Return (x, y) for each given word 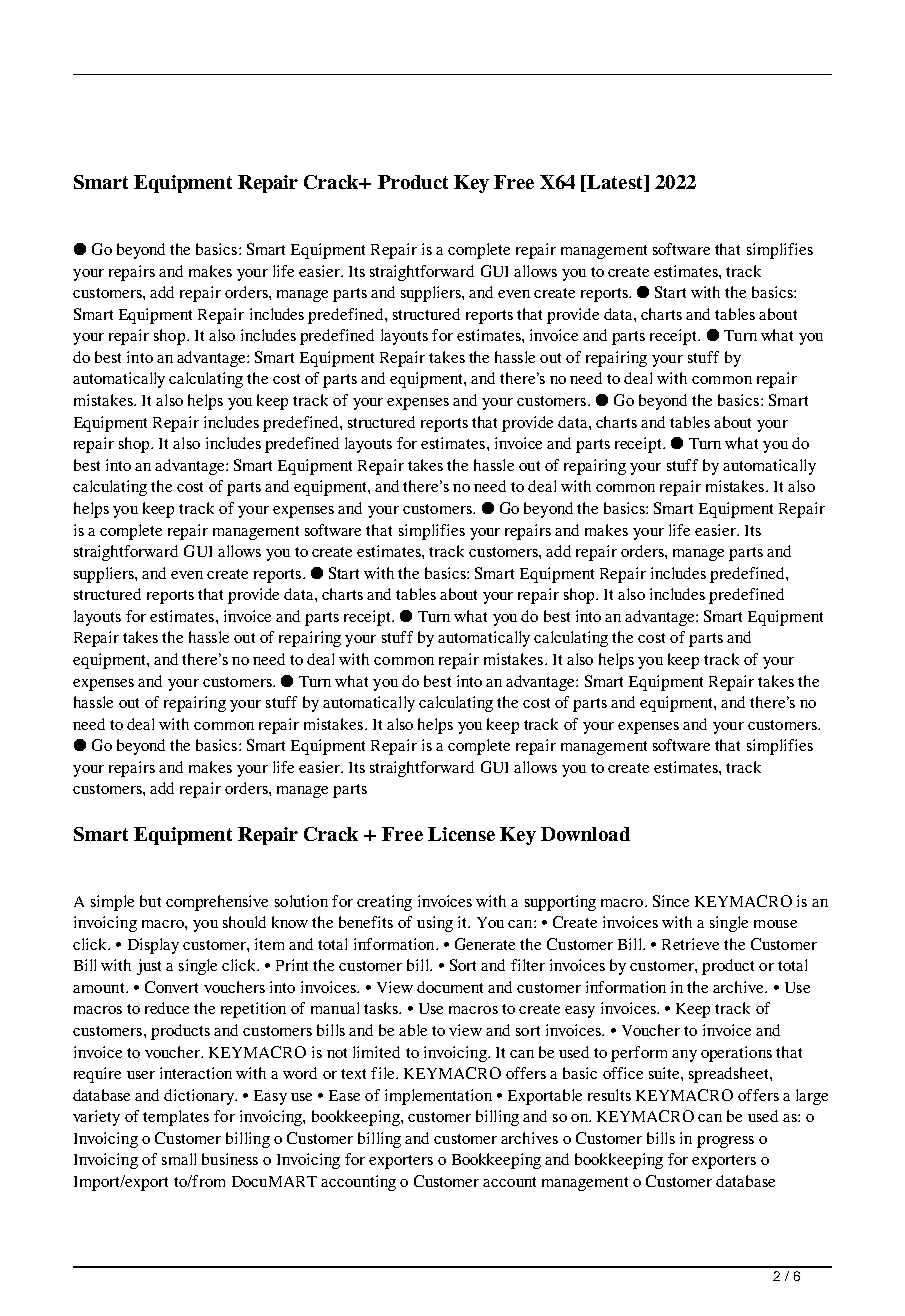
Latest (615, 183)
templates (176, 1118)
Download (585, 834)
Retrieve (690, 944)
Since (671, 901)
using (435, 924)
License (461, 834)
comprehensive (217, 903)
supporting (560, 903)
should (244, 922)
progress (725, 1142)
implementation (438, 1097)
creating (384, 903)
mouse (775, 924)
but (150, 901)
